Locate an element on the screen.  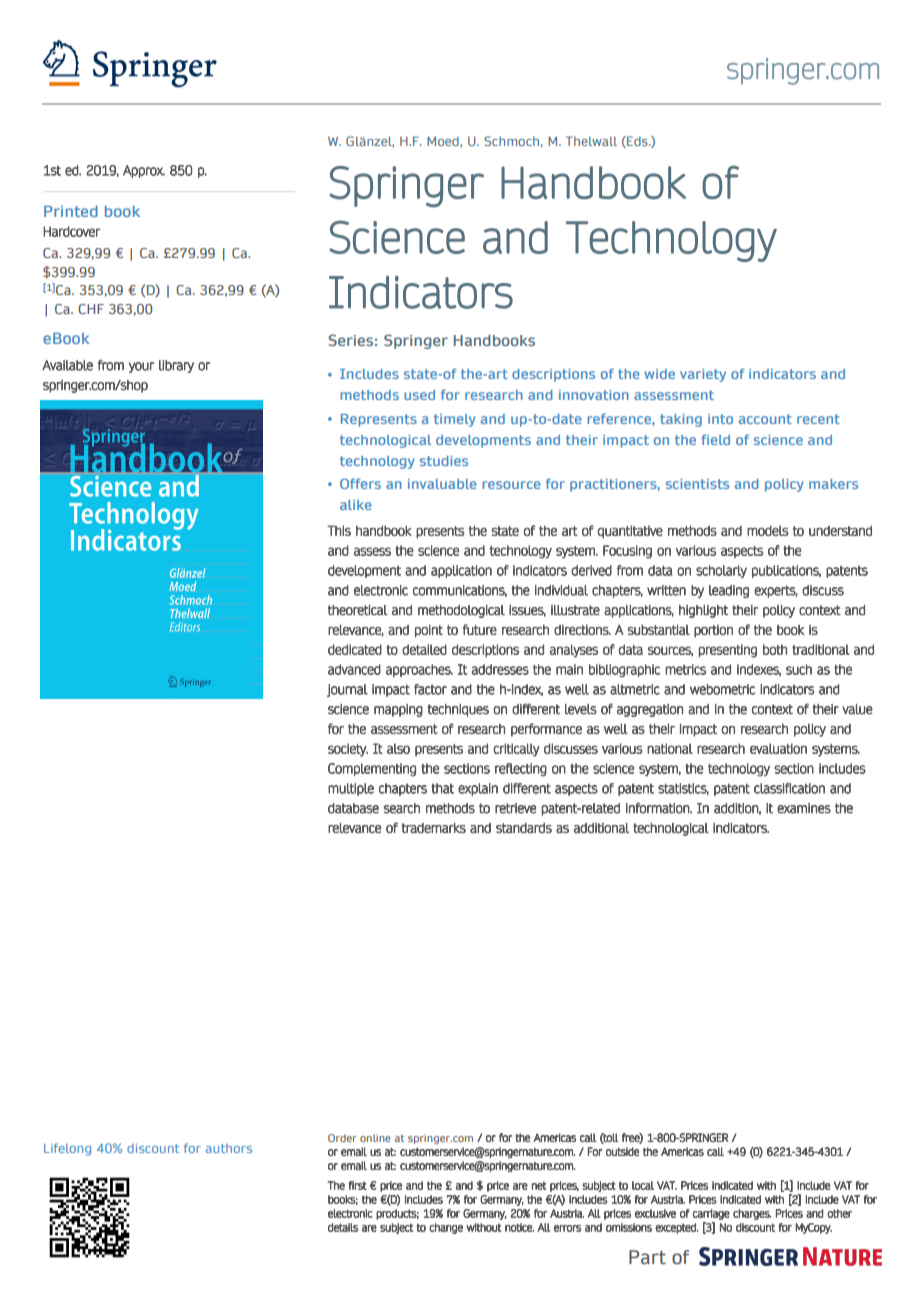
multiple is located at coordinates (351, 789).
